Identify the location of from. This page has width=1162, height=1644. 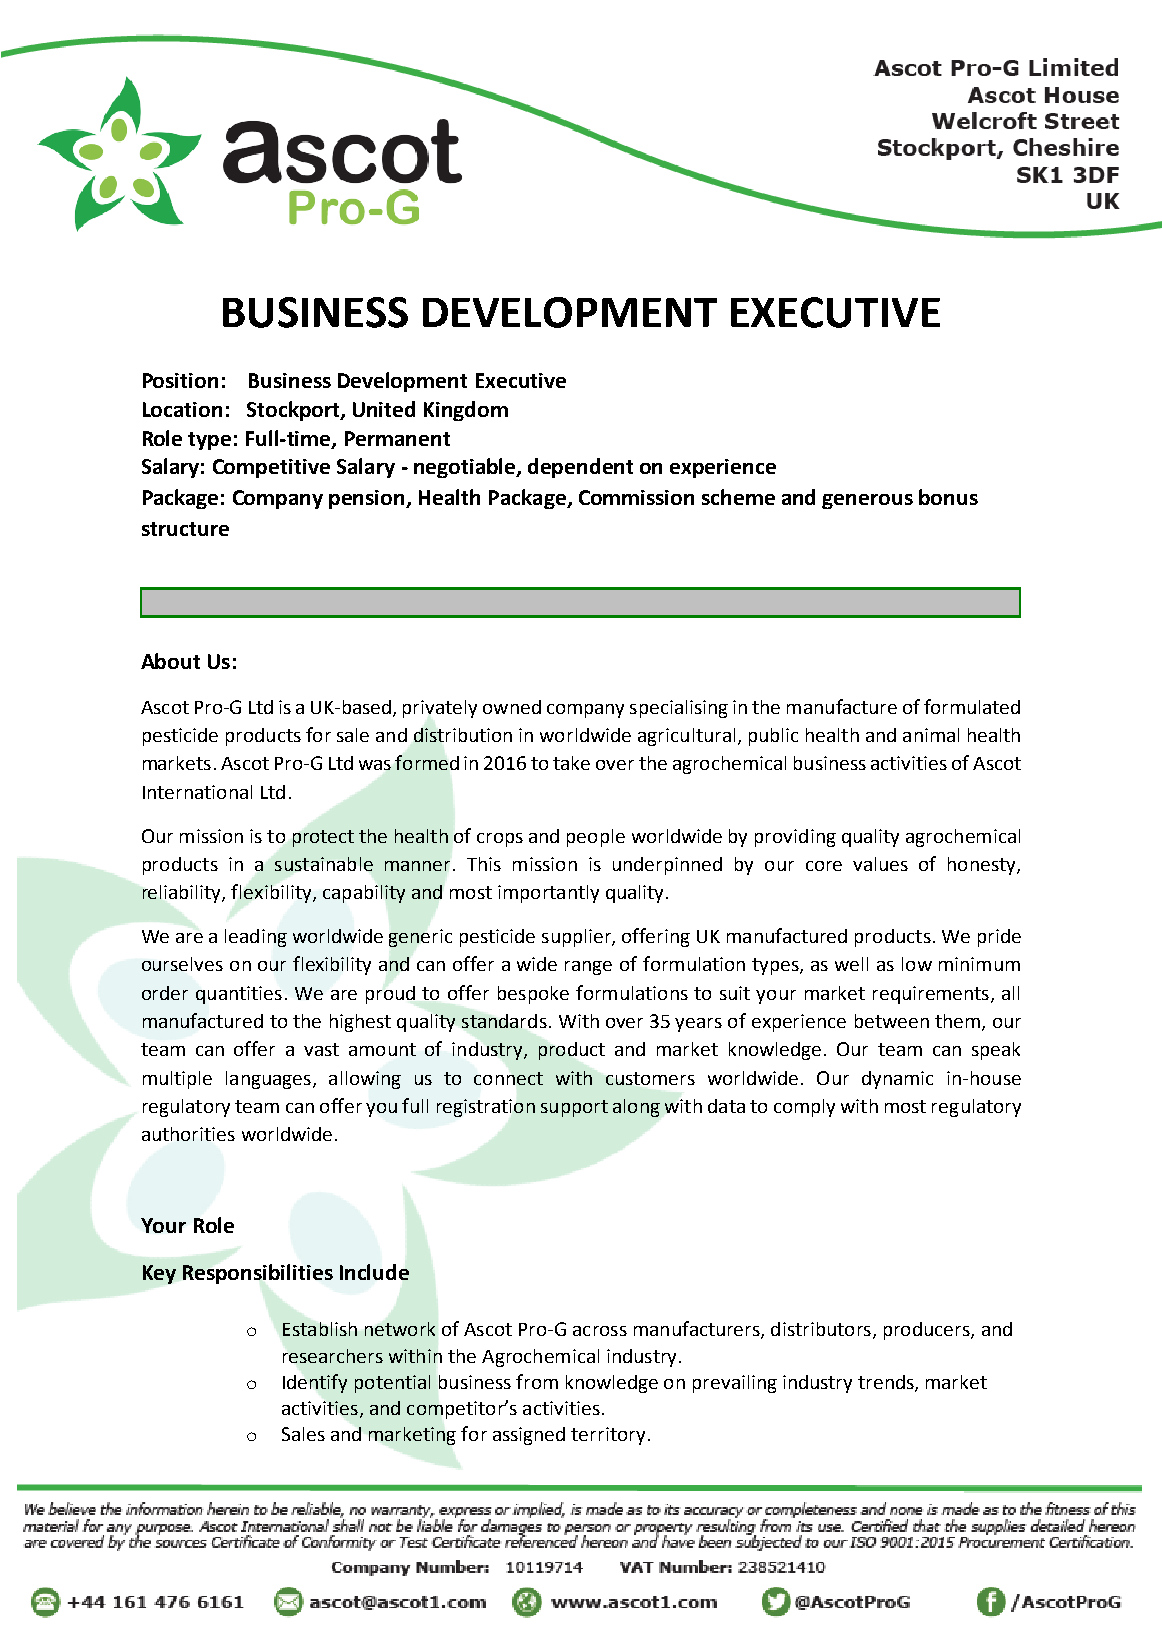
(537, 1381).
